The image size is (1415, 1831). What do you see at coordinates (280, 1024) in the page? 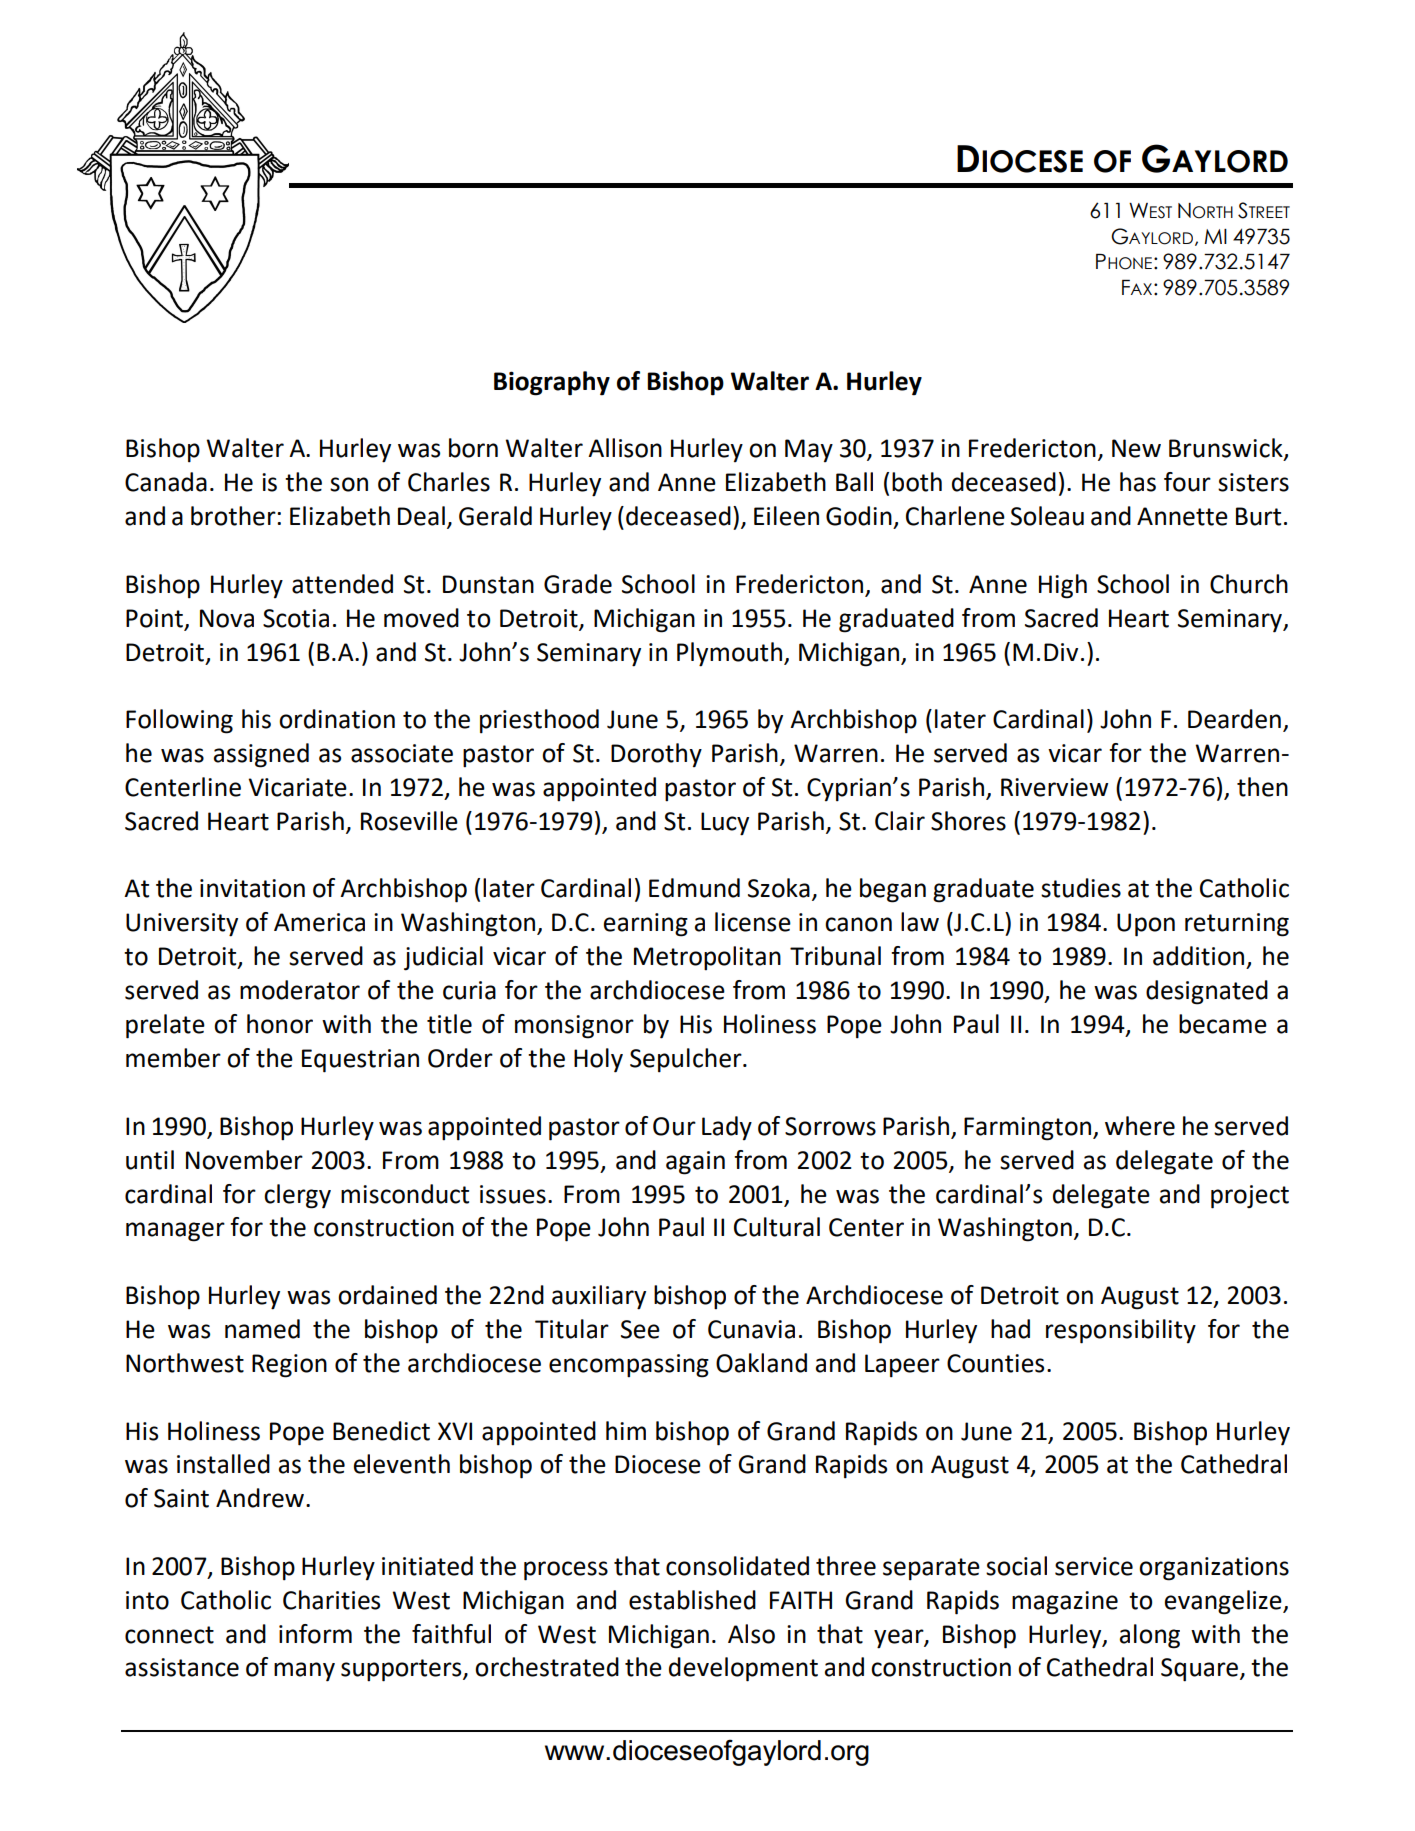
I see `honor` at bounding box center [280, 1024].
